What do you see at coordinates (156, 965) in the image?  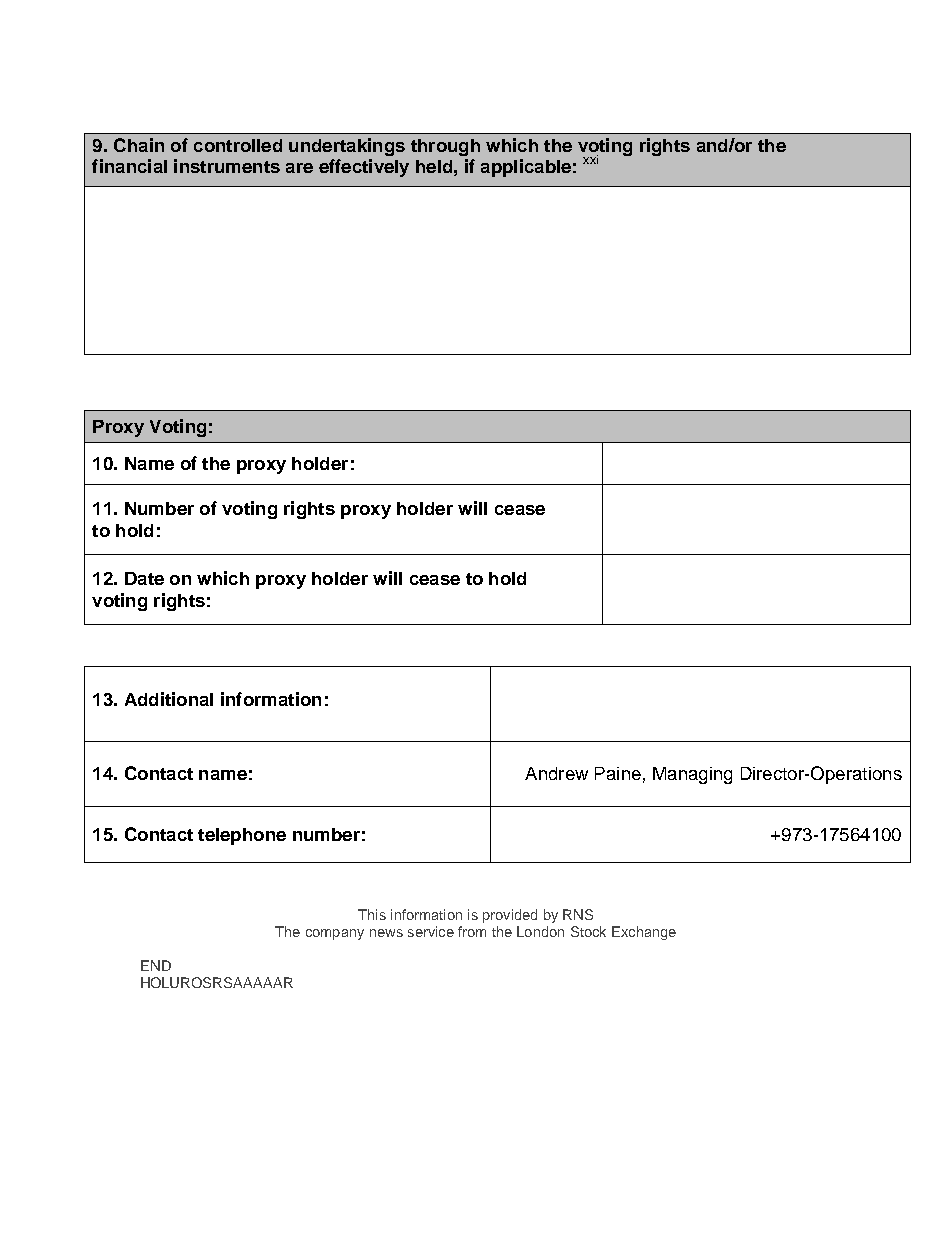 I see `END` at bounding box center [156, 965].
